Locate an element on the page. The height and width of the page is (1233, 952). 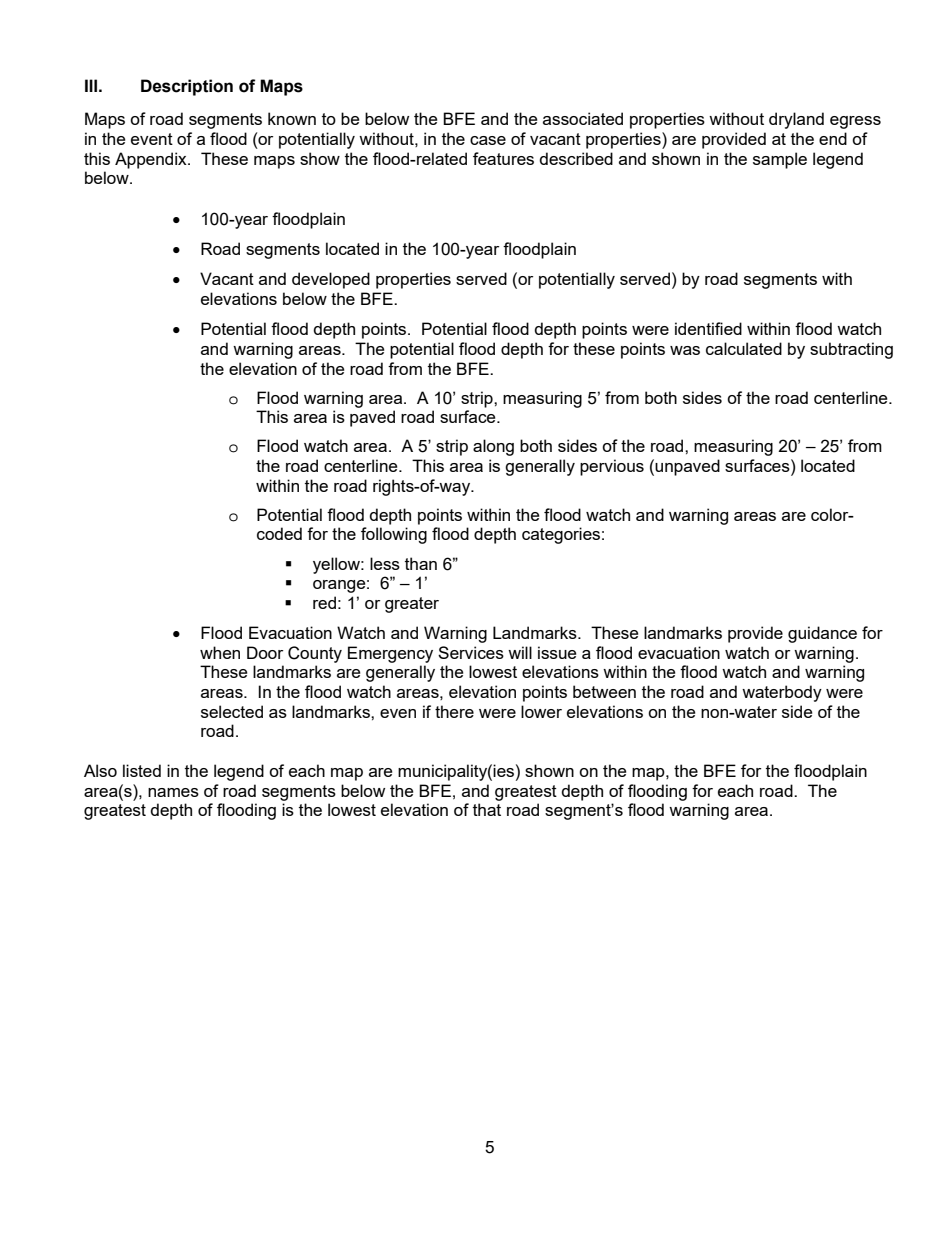
guidance is located at coordinates (822, 634).
